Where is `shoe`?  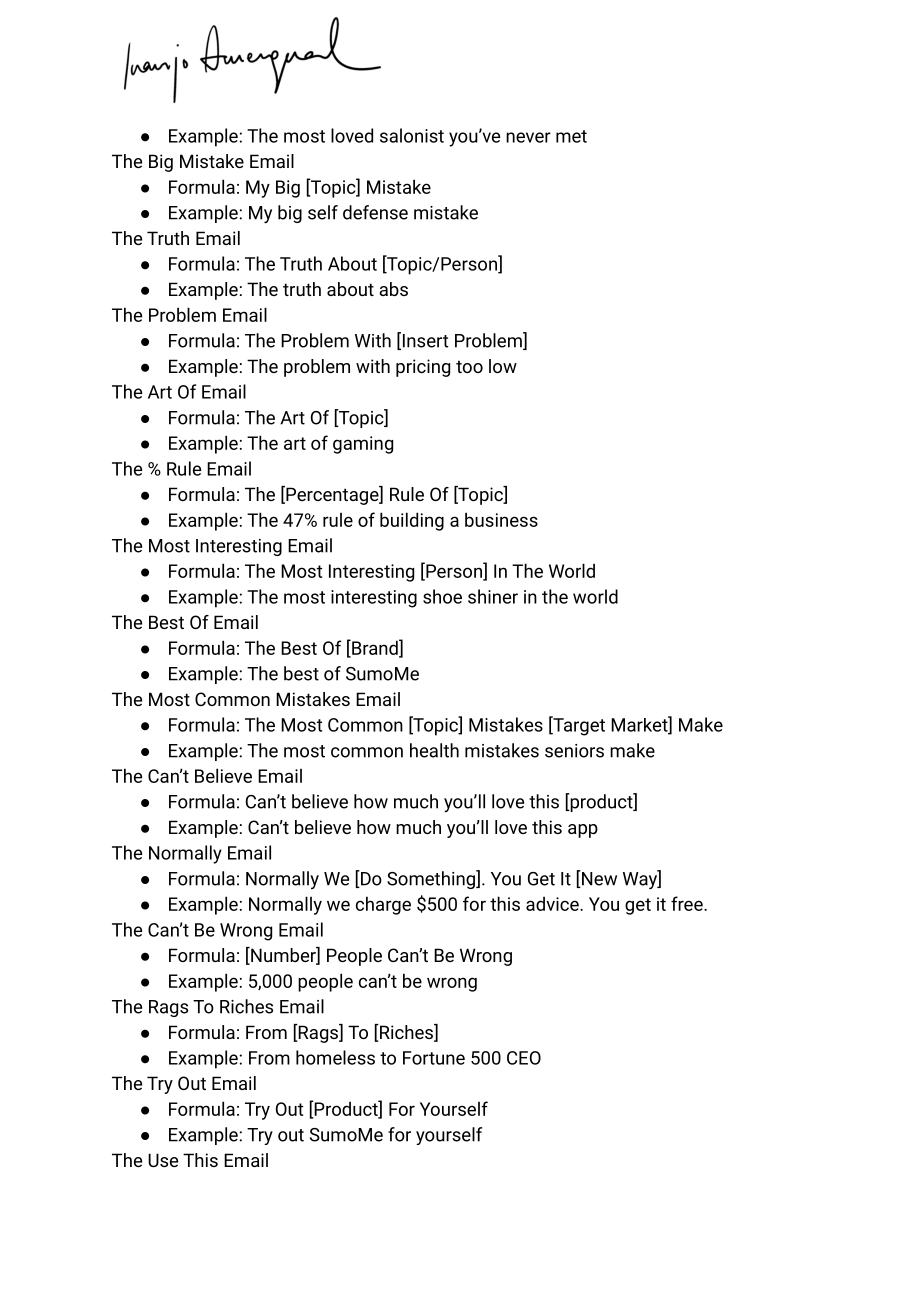
shoe is located at coordinates (442, 596).
